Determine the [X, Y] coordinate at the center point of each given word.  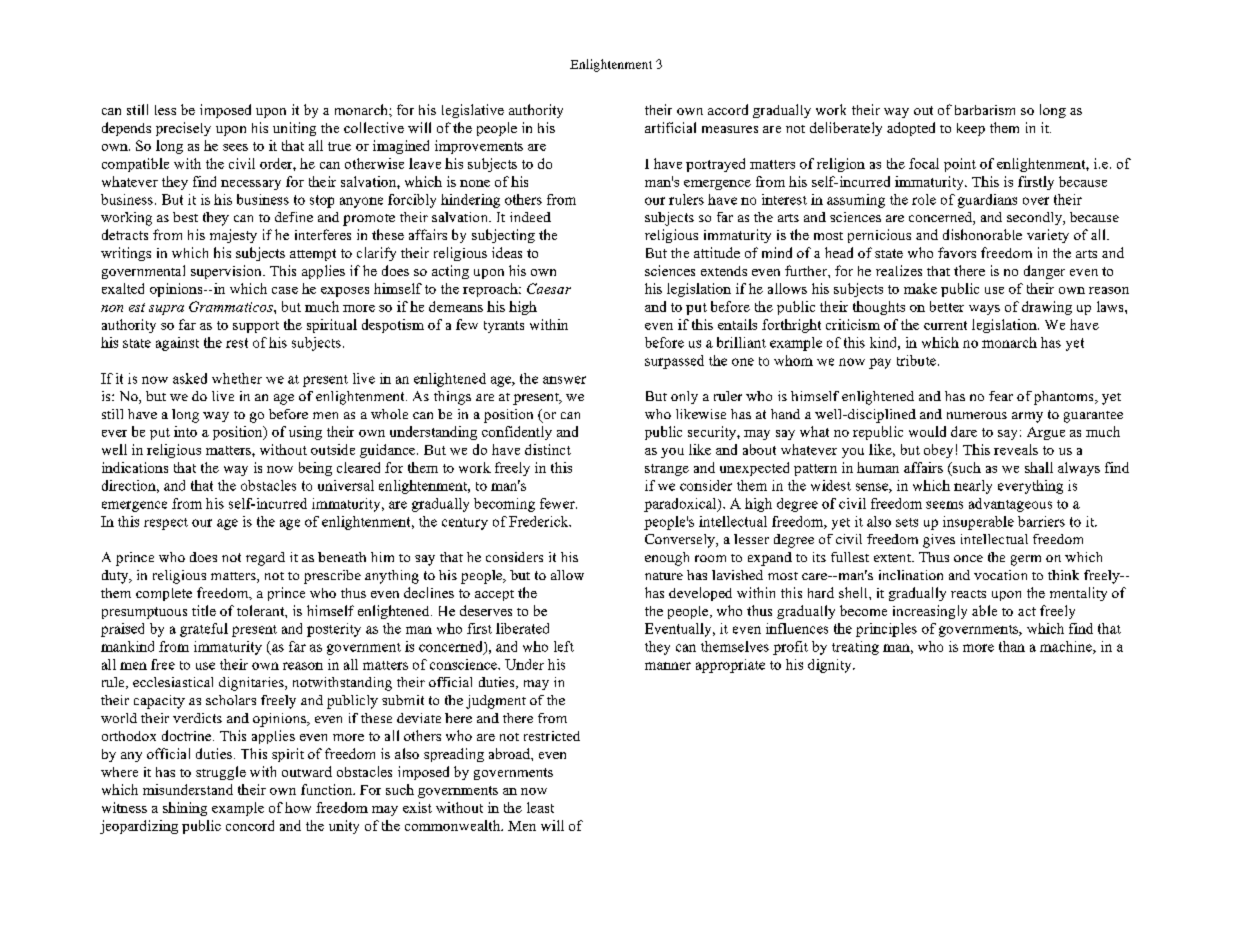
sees [235, 147]
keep [971, 129]
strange [667, 470]
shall [1039, 467]
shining [185, 809]
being [315, 469]
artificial [670, 127]
